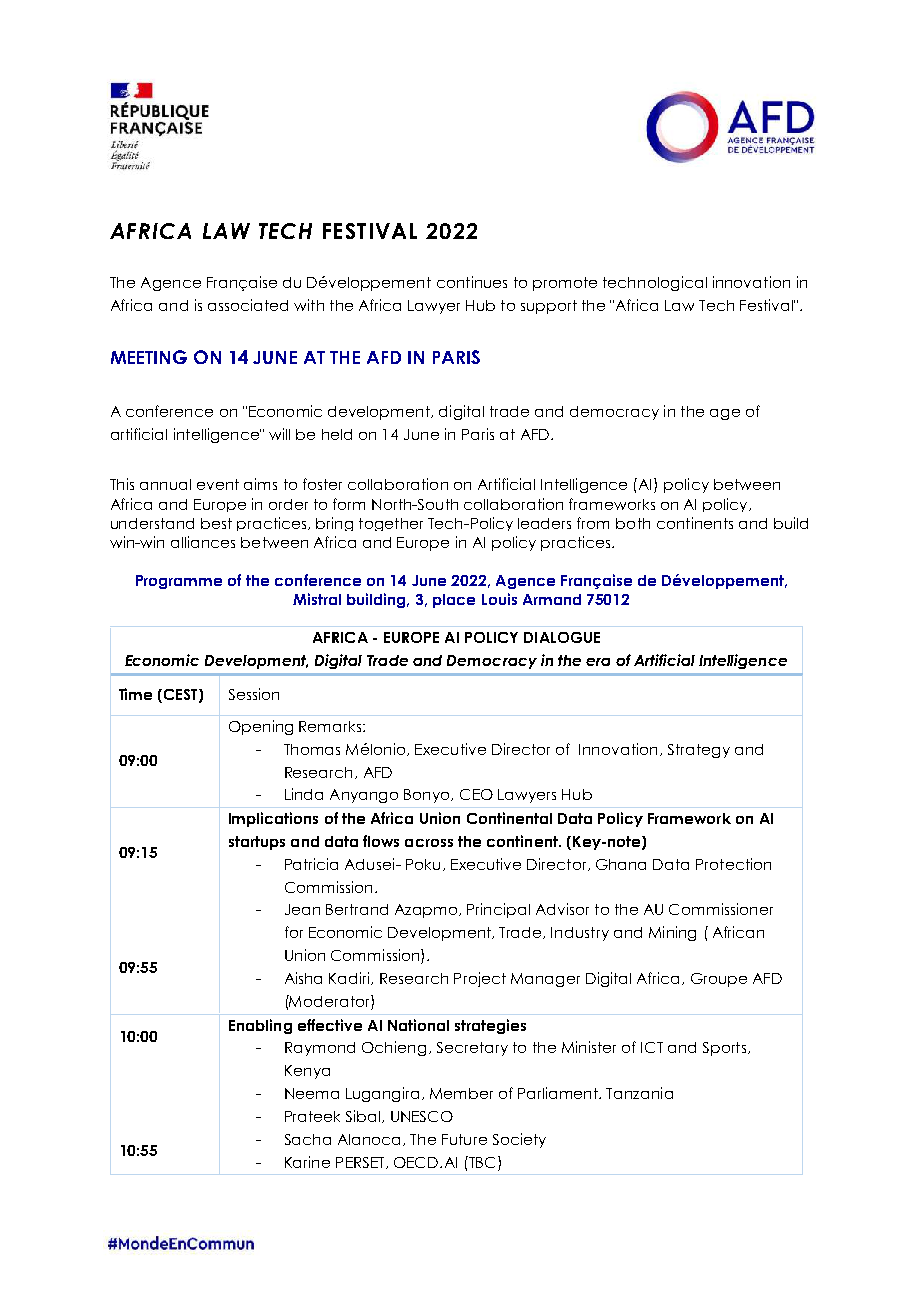 The image size is (924, 1308). What do you see at coordinates (248, 305) in the screenshot?
I see `associated` at bounding box center [248, 305].
